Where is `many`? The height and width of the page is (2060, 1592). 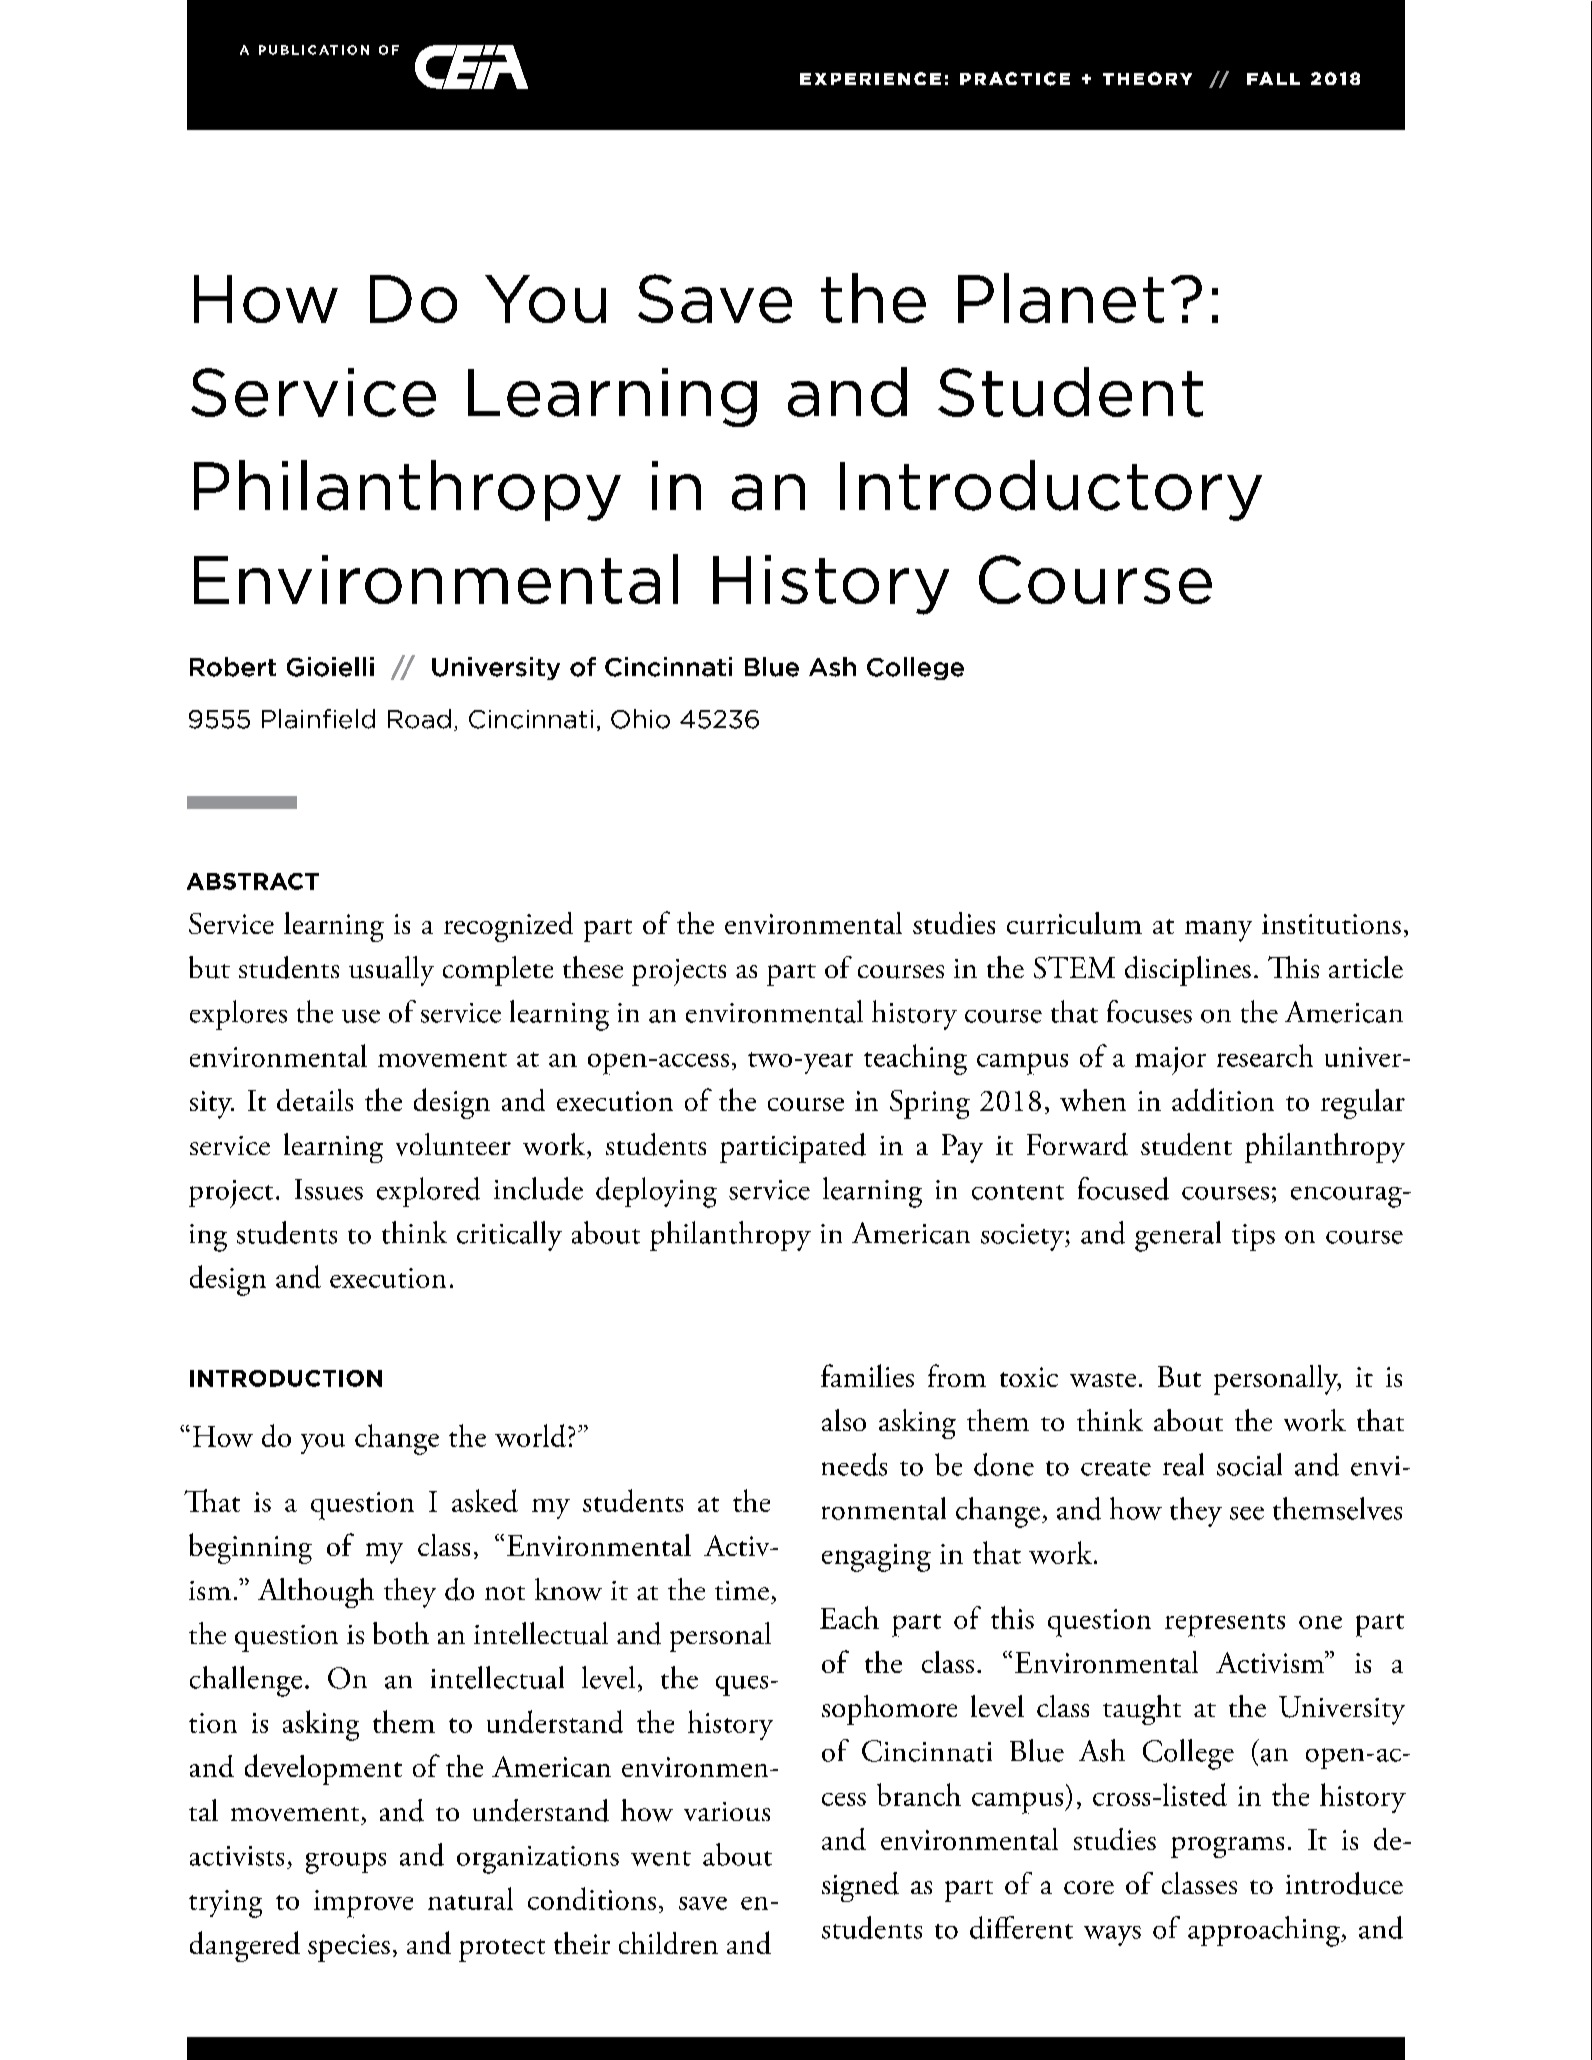 many is located at coordinates (1218, 931).
